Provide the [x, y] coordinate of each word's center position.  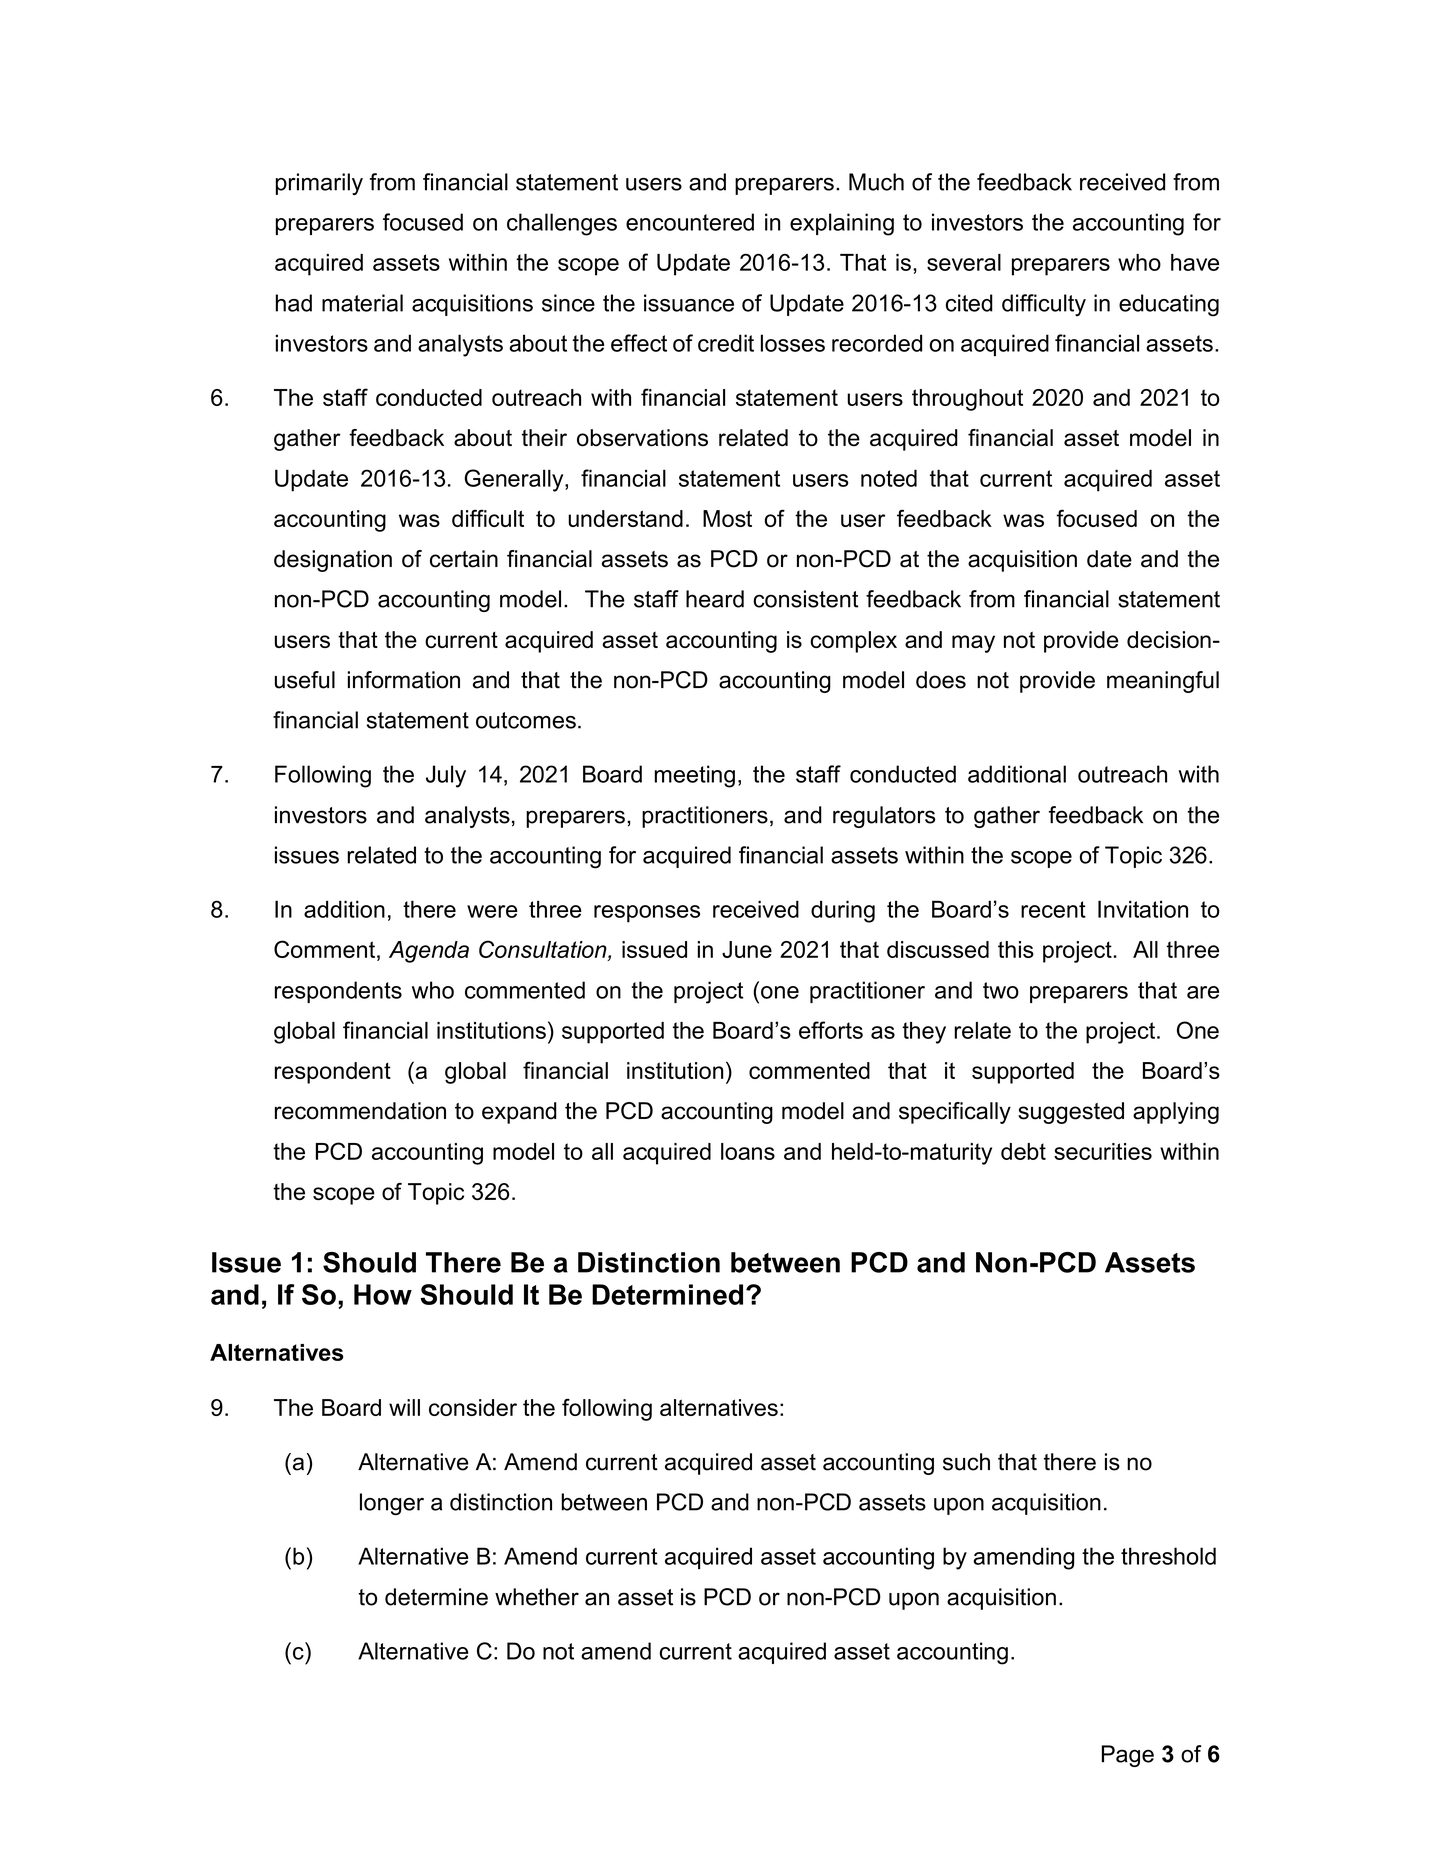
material [362, 303]
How [383, 1294]
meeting [695, 776]
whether [537, 1597]
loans [748, 1151]
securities [1103, 1151]
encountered [690, 222]
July [446, 776]
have [1195, 262]
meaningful [1163, 682]
